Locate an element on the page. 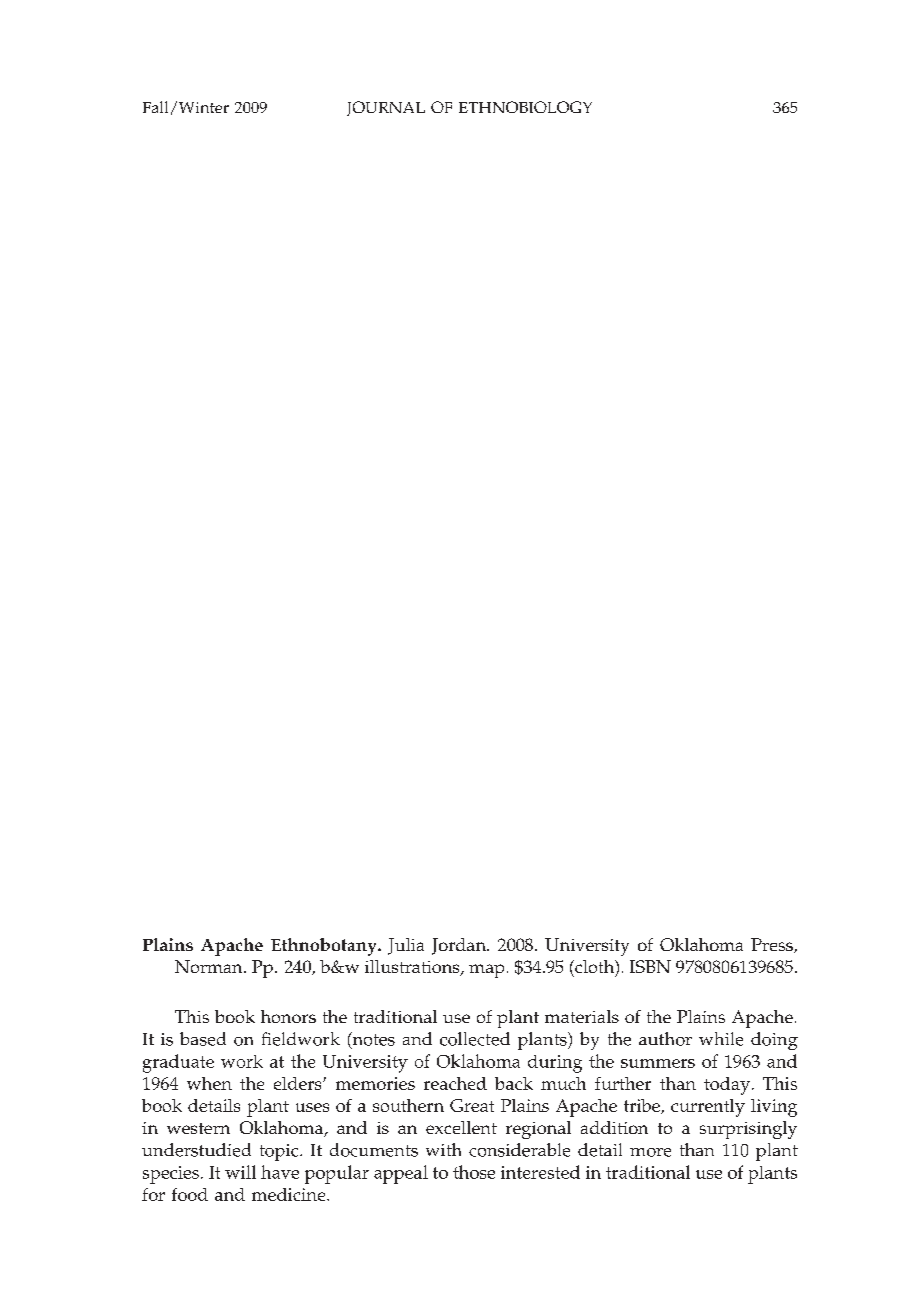  Press is located at coordinates (773, 945).
